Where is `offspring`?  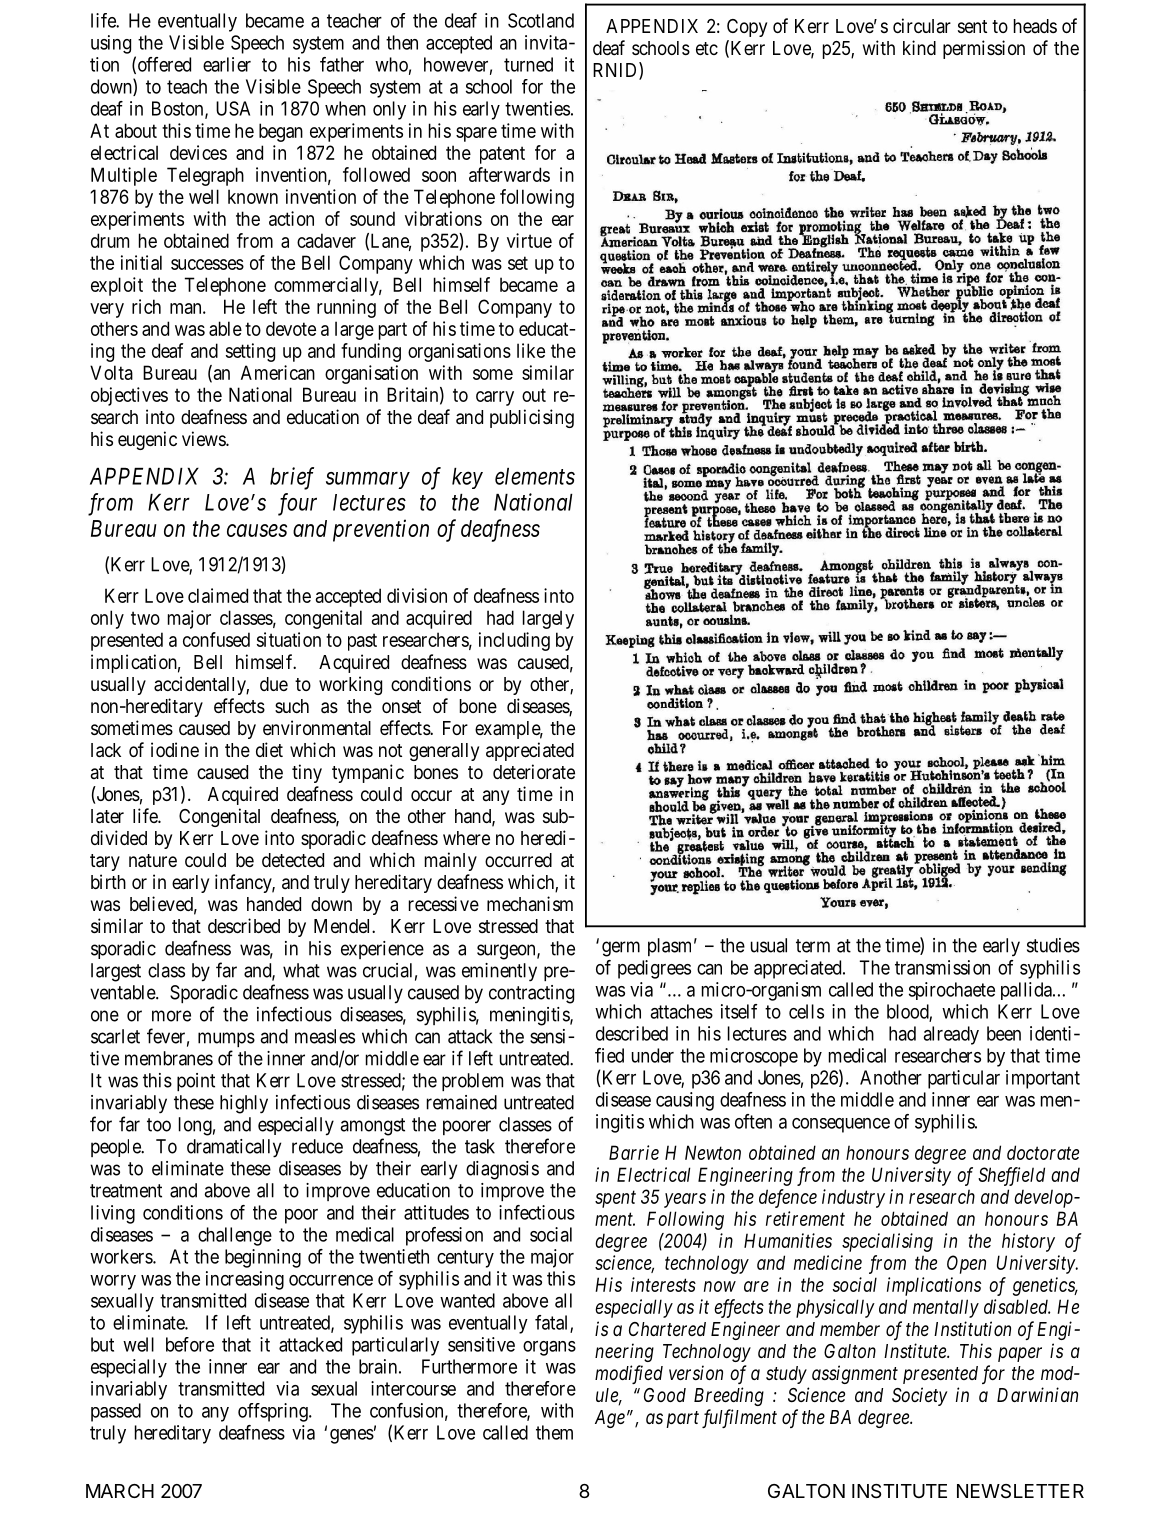
offspring is located at coordinates (274, 1412).
